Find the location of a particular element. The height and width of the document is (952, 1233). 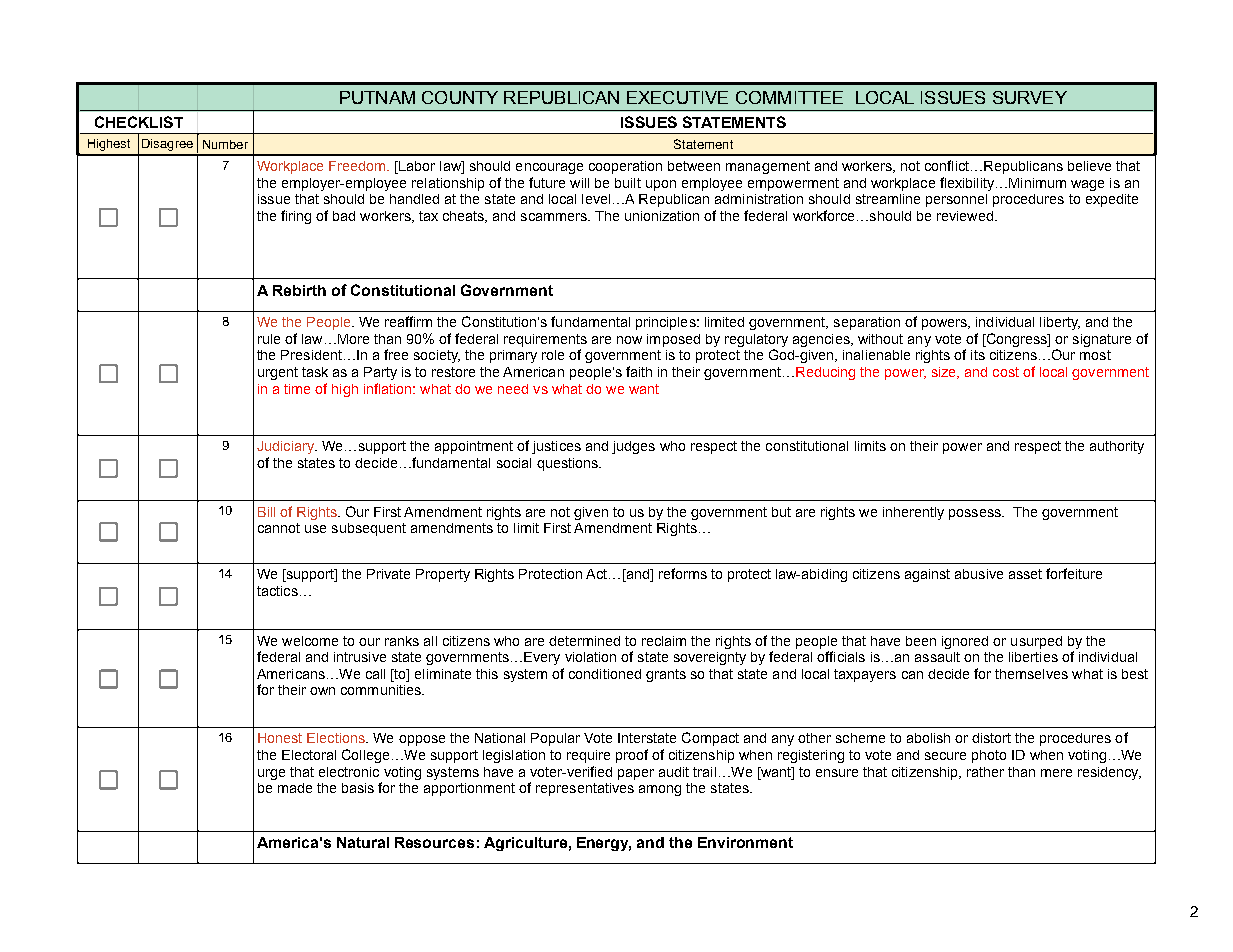

reforms is located at coordinates (683, 573).
